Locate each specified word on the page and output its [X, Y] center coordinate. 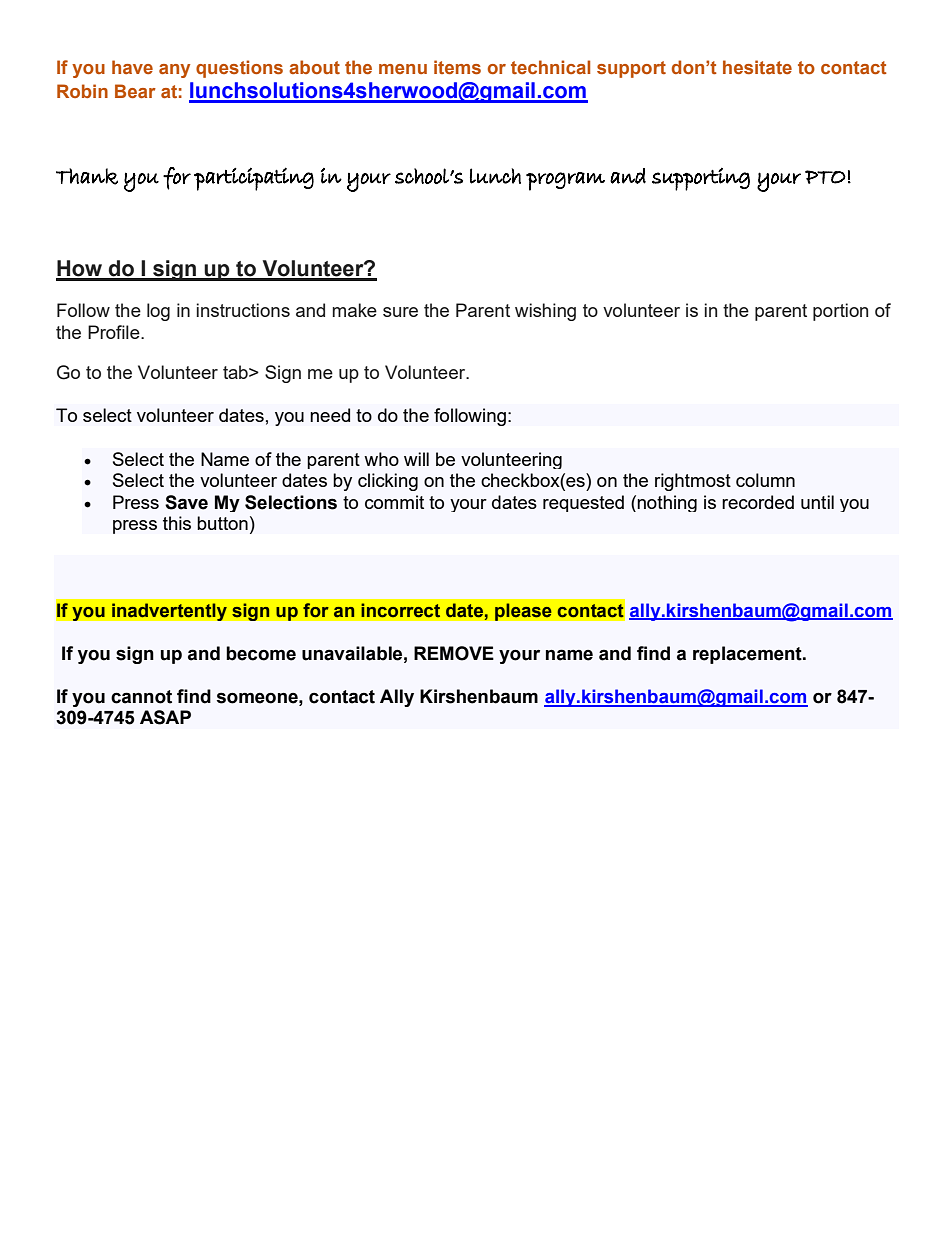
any [174, 71]
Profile [115, 332]
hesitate [757, 67]
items [457, 67]
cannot [141, 697]
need [330, 415]
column [765, 480]
